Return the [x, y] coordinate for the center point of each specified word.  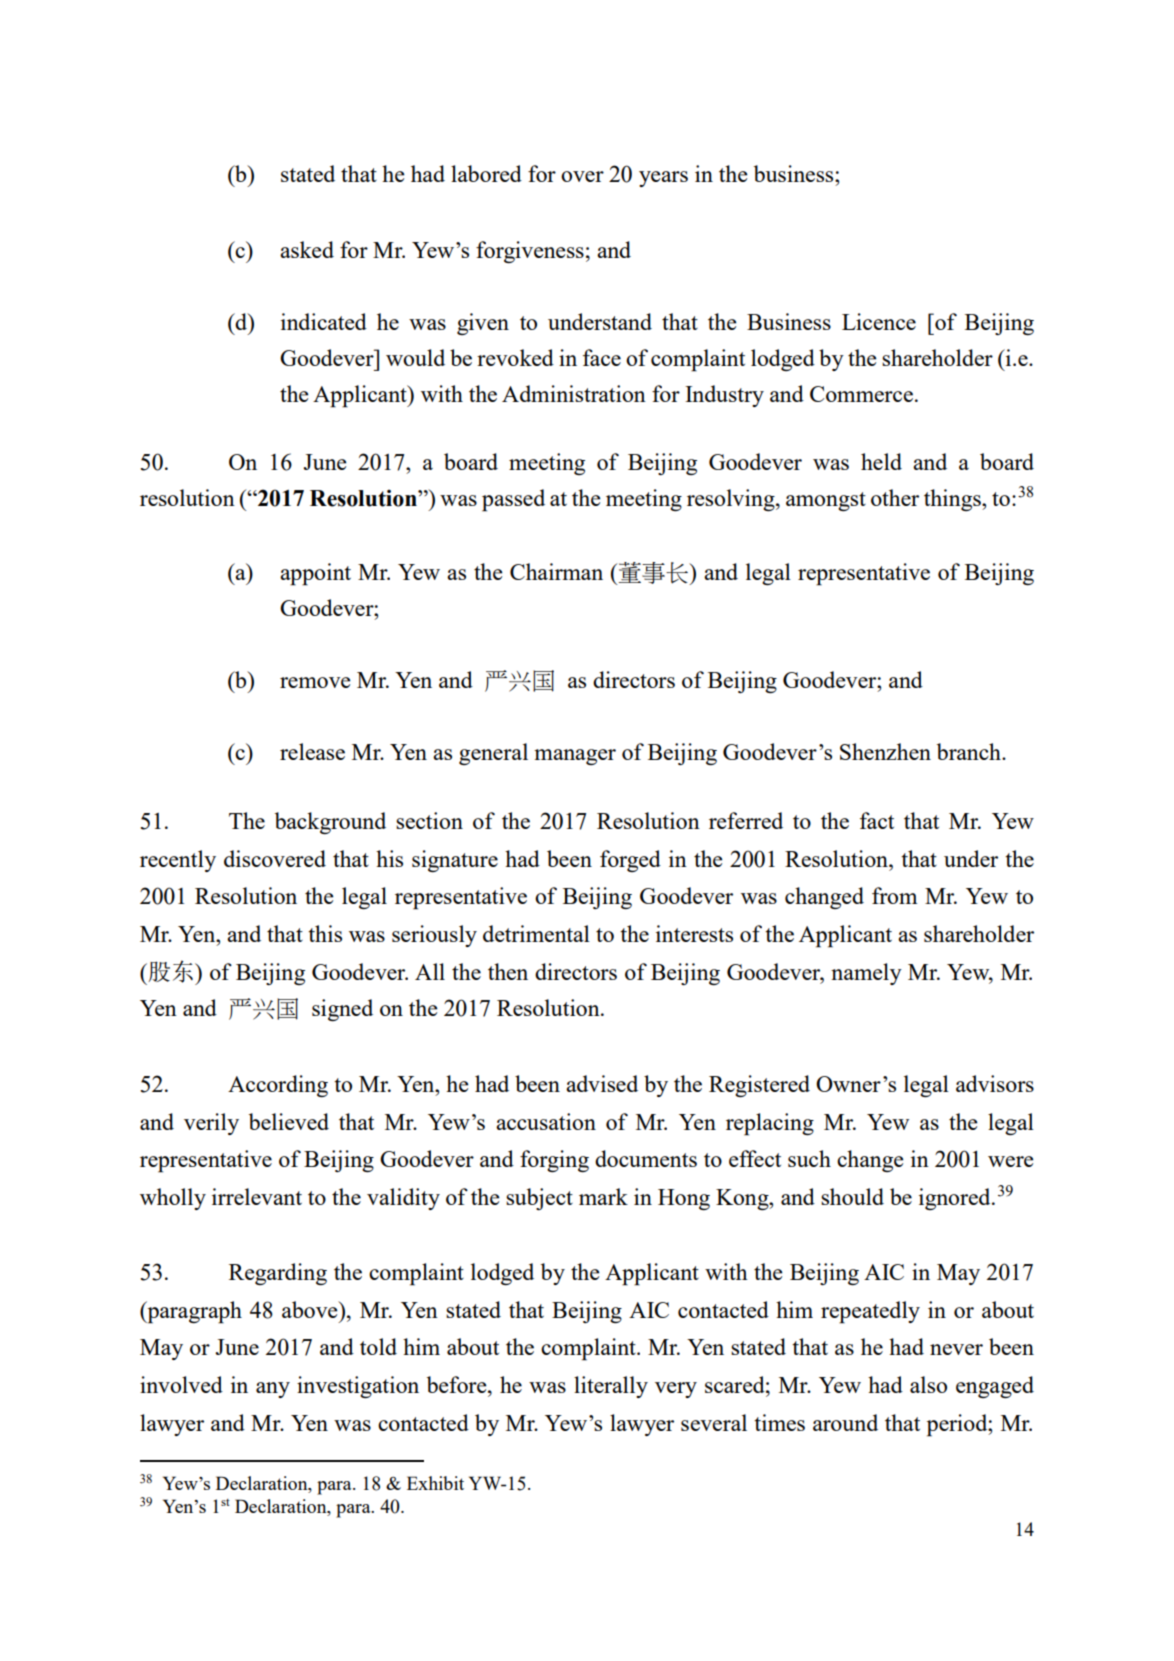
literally [611, 1387]
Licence [879, 321]
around [845, 1422]
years [663, 179]
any [273, 1390]
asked [307, 249]
